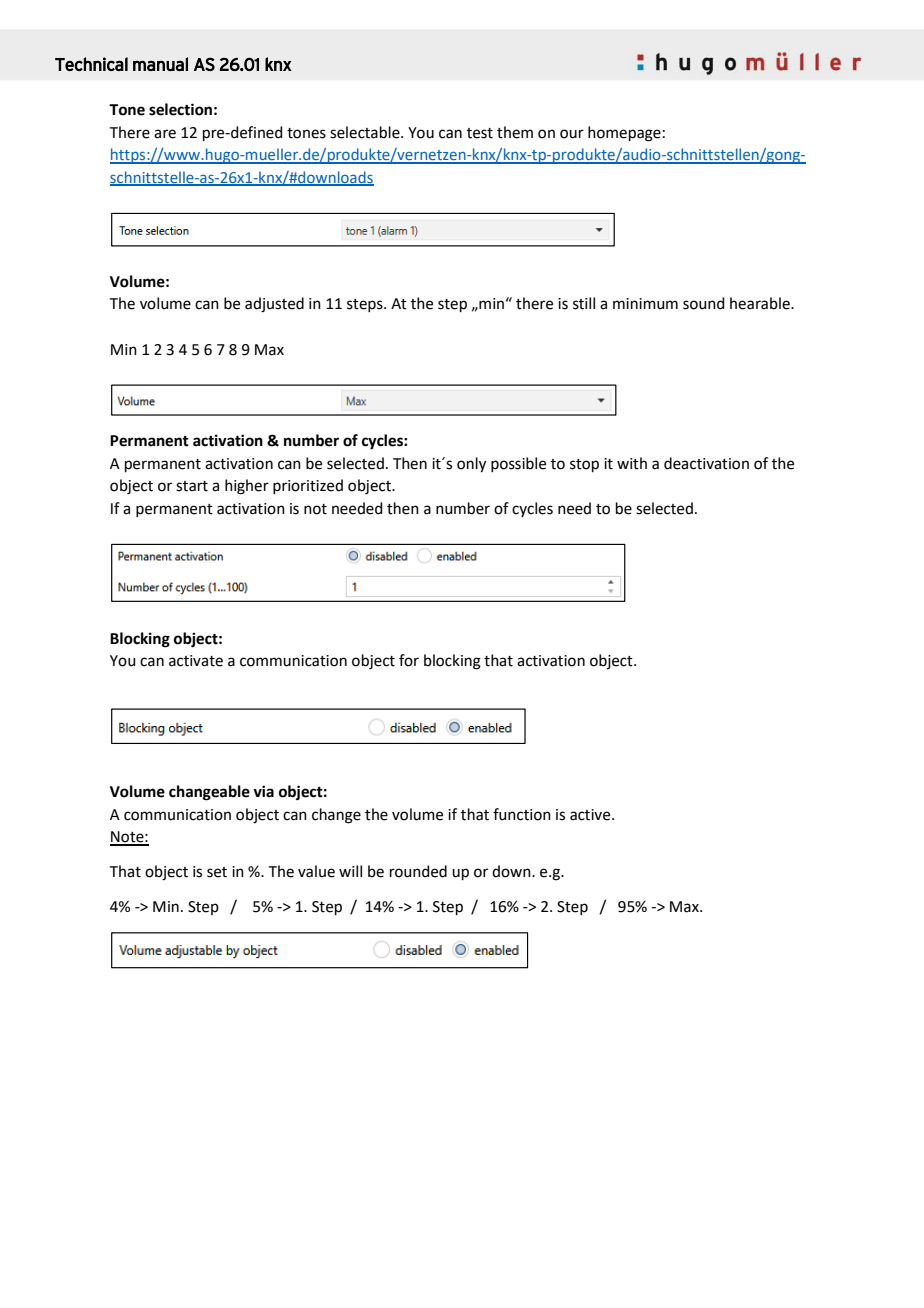 Image resolution: width=924 pixels, height=1308 pixels. What do you see at coordinates (471, 465) in the screenshot?
I see `only` at bounding box center [471, 465].
